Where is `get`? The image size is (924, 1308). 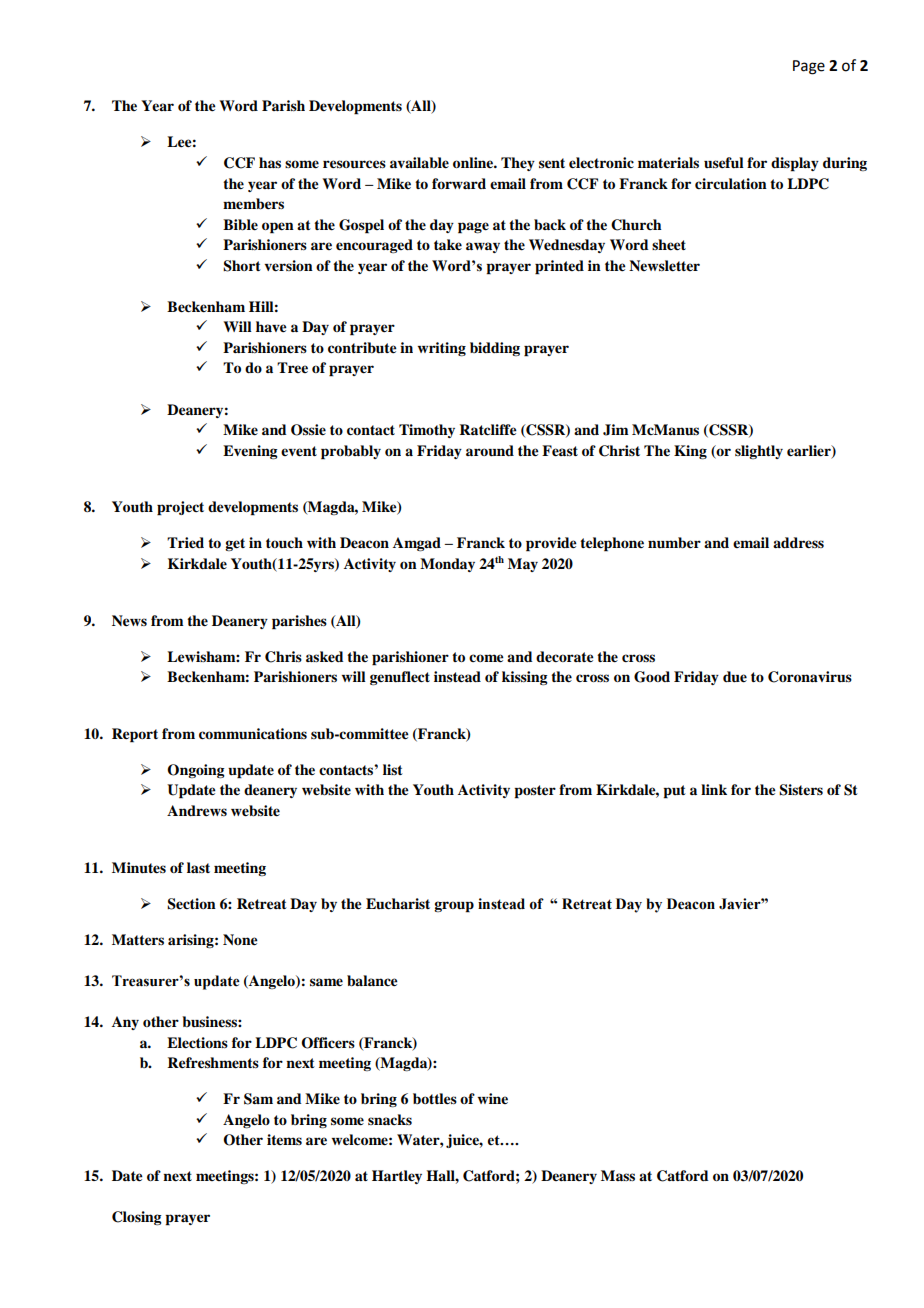 get is located at coordinates (235, 544).
